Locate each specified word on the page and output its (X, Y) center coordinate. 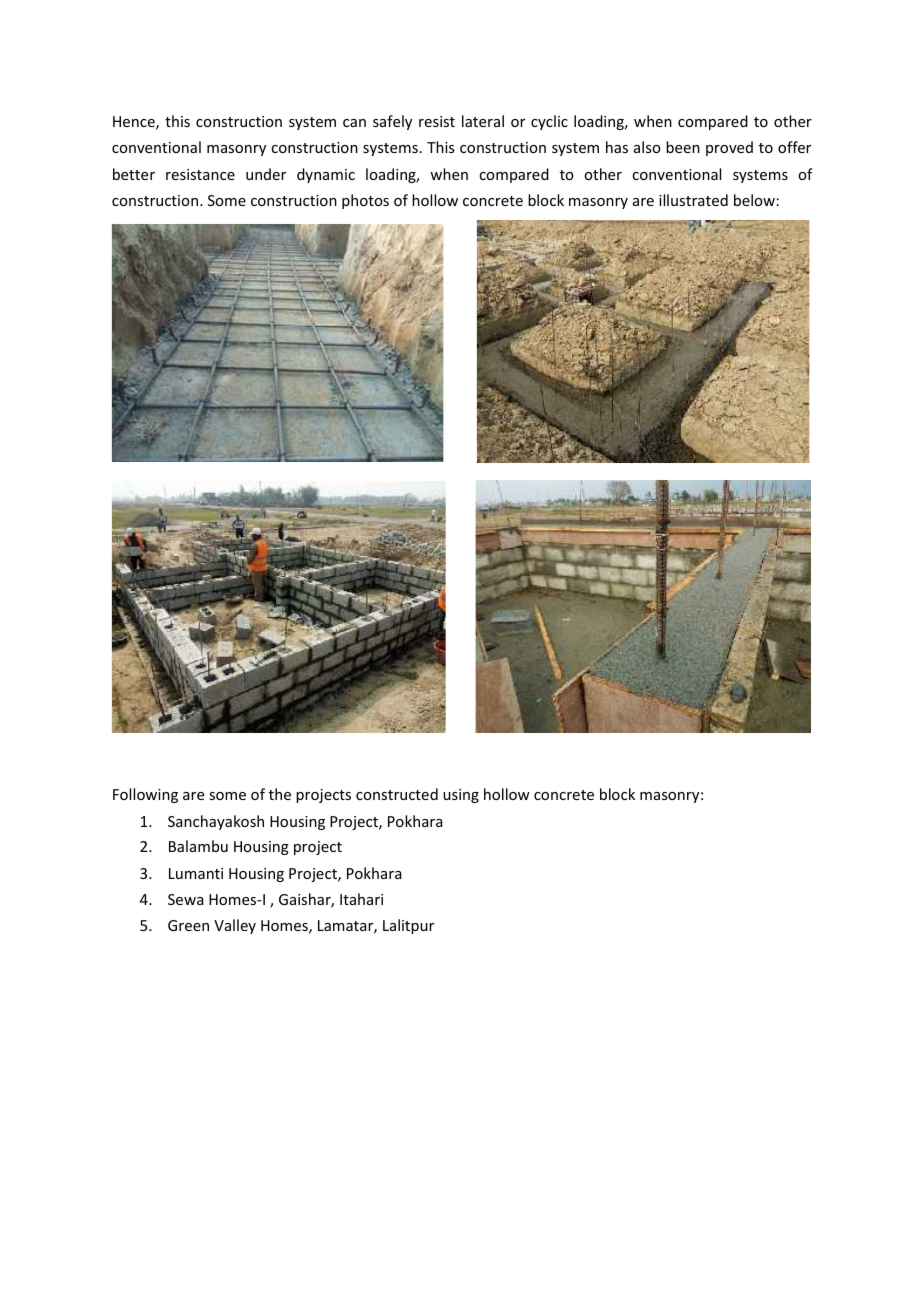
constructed (397, 794)
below (754, 200)
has (617, 147)
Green (188, 925)
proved (729, 148)
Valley (235, 926)
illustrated (693, 200)
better (134, 174)
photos (365, 201)
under (266, 174)
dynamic (326, 175)
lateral (483, 121)
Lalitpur (408, 926)
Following (145, 795)
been (683, 147)
